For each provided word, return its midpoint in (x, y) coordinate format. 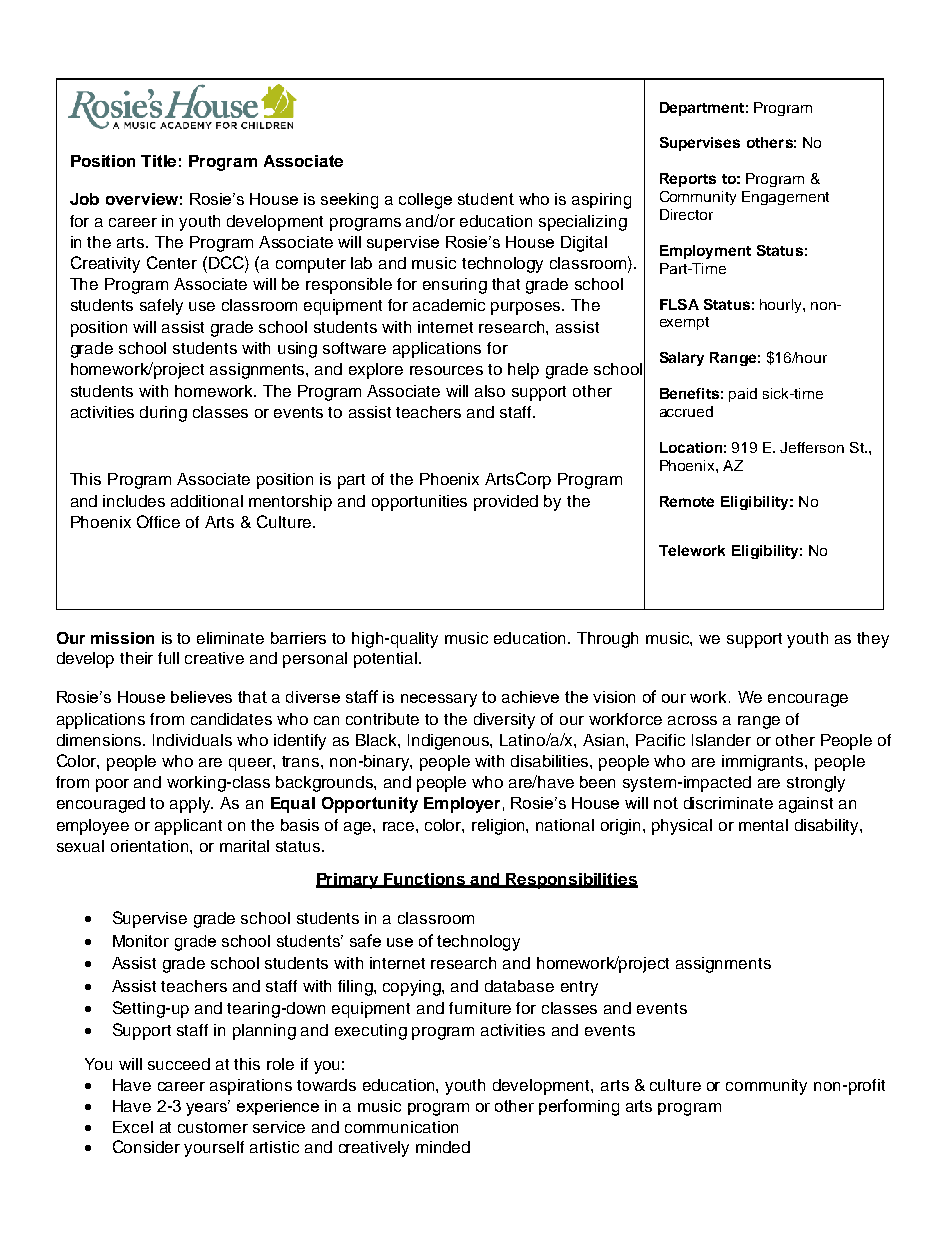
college (425, 201)
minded (443, 1147)
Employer (462, 805)
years (208, 1108)
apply (191, 805)
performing (579, 1107)
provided (506, 503)
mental (763, 825)
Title (158, 161)
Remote (687, 501)
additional (207, 501)
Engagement (785, 198)
